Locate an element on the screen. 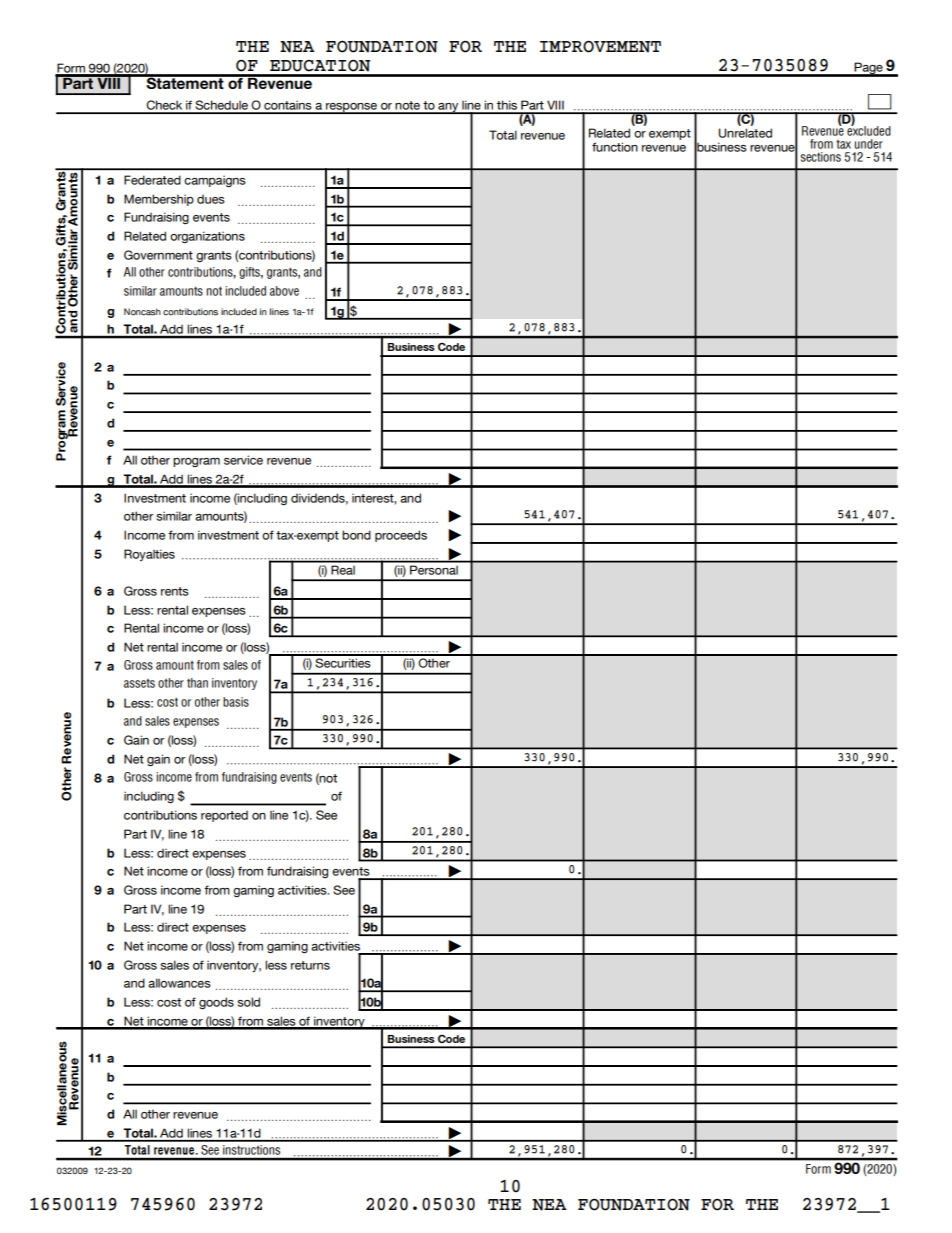 The image size is (952, 1233). above is located at coordinates (284, 291).
